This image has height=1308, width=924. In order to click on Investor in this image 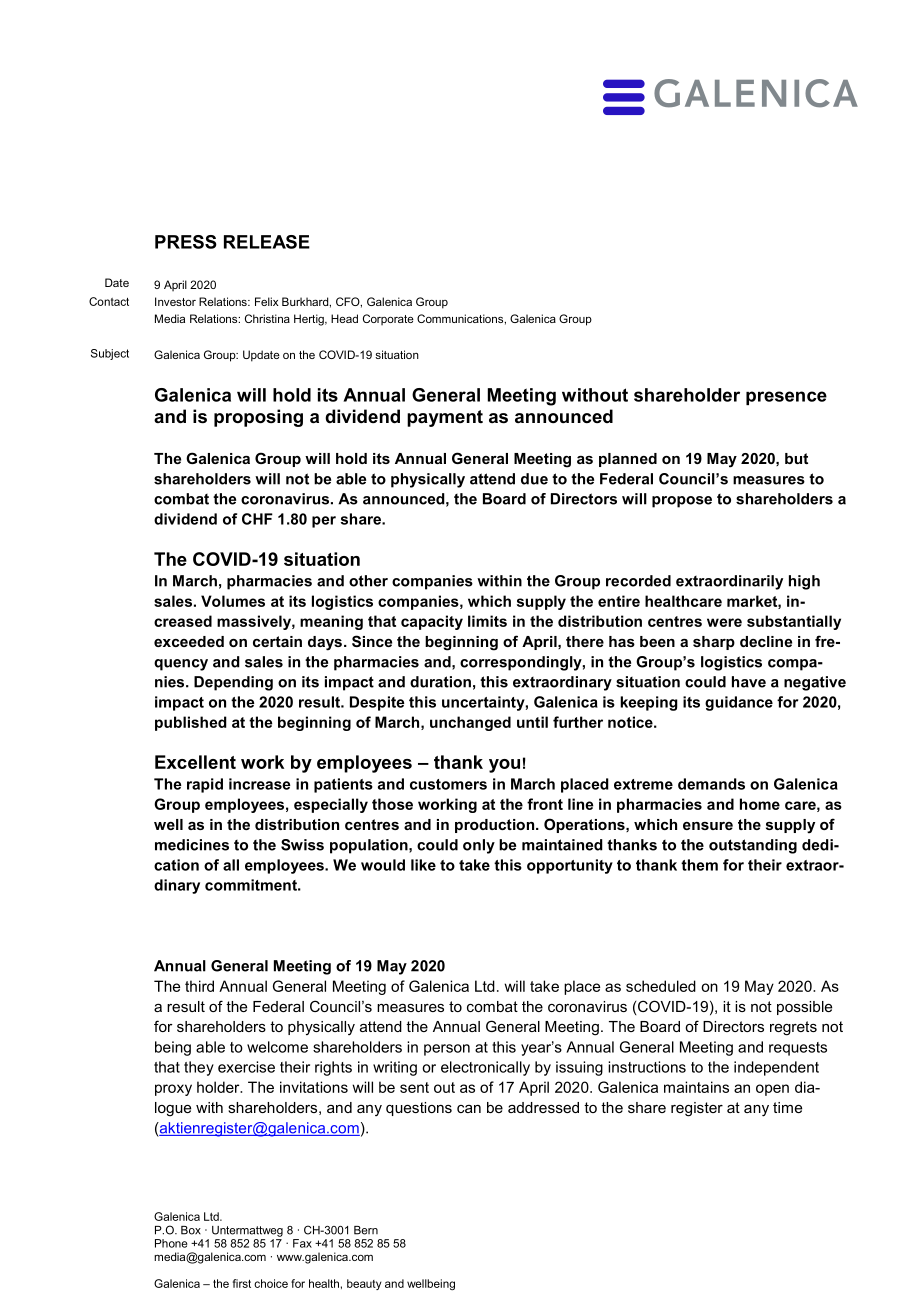, I will do `click(175, 301)`.
